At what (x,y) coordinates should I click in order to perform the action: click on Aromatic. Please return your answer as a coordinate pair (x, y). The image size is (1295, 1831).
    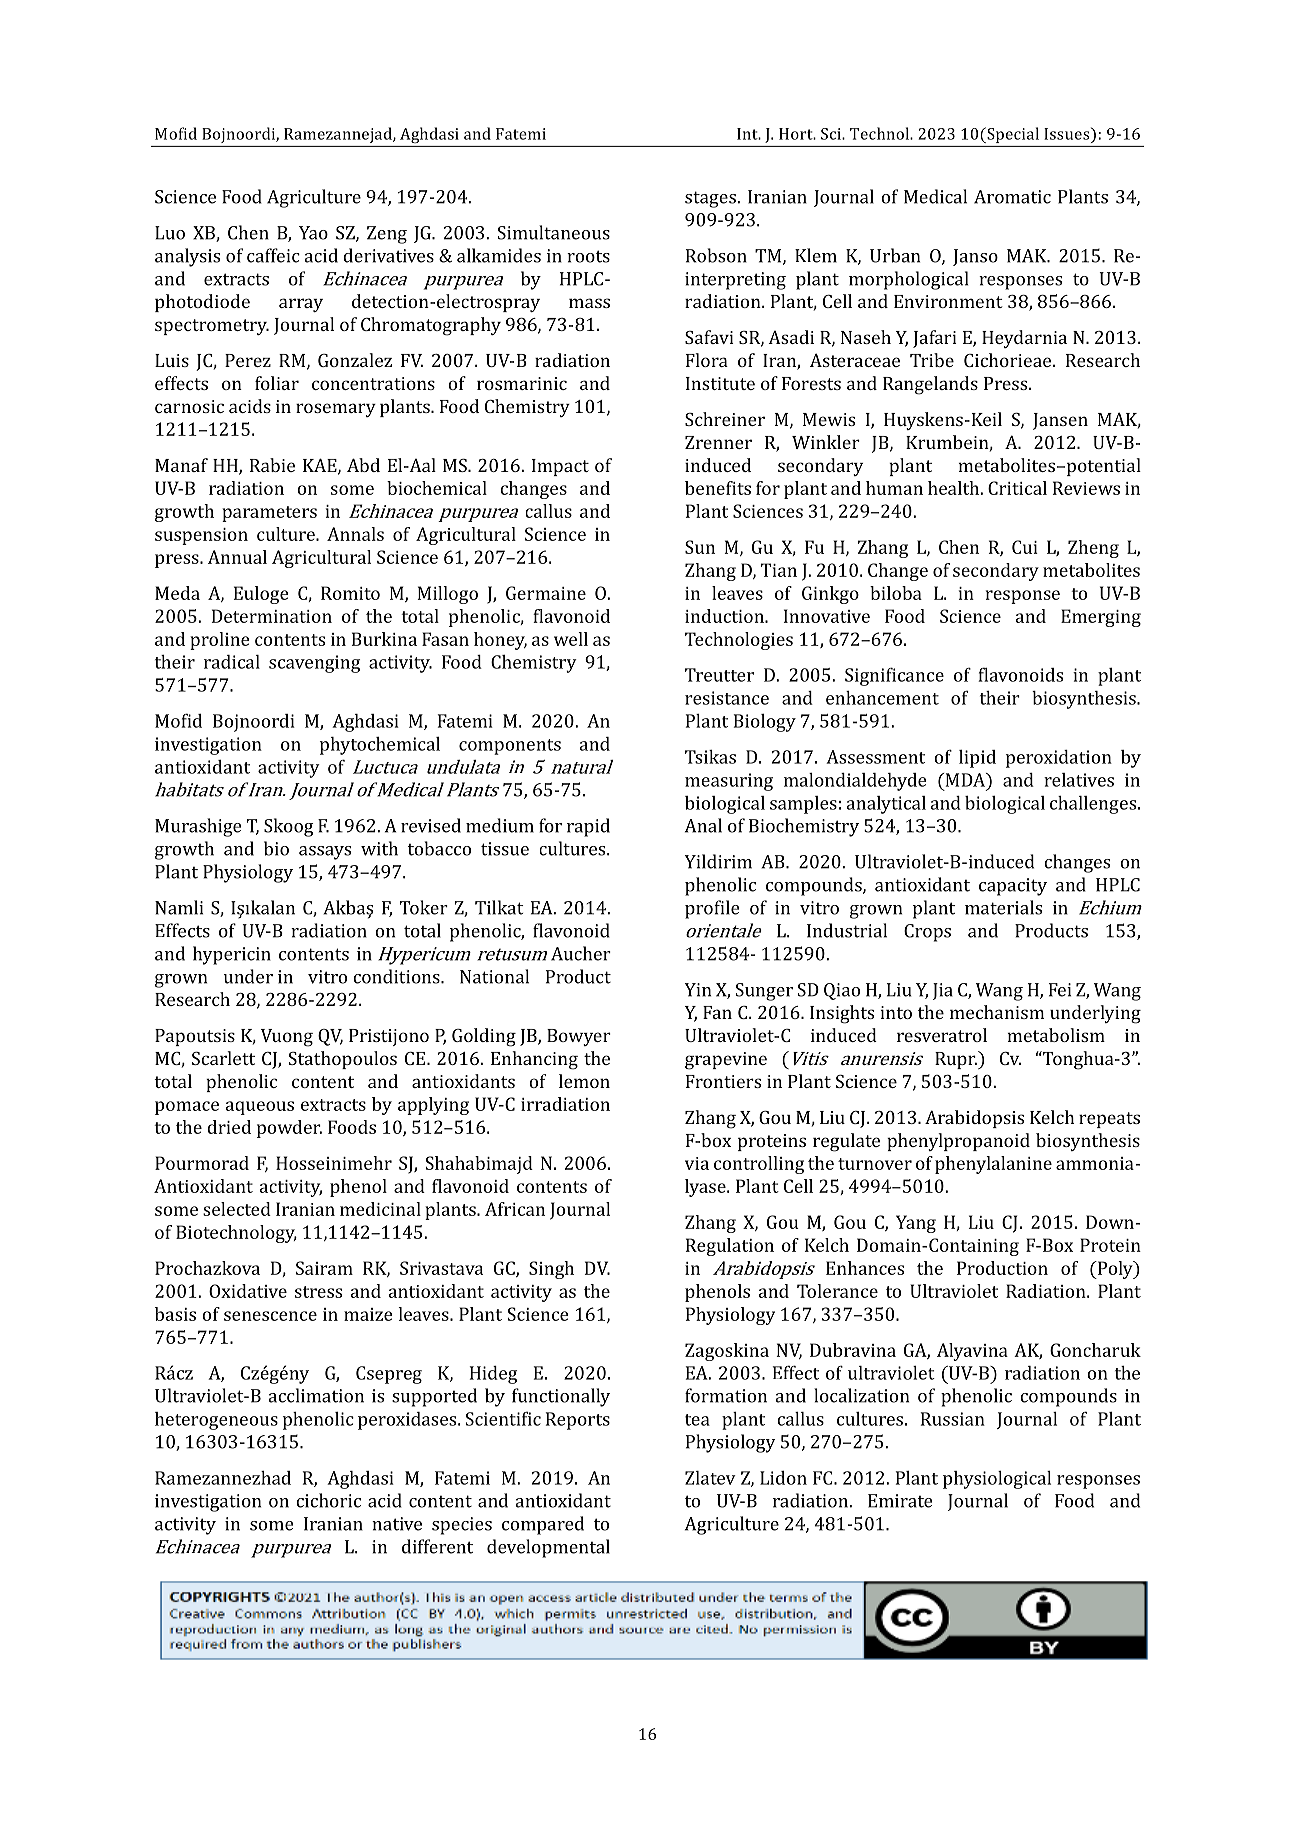
    Looking at the image, I should click on (1012, 197).
